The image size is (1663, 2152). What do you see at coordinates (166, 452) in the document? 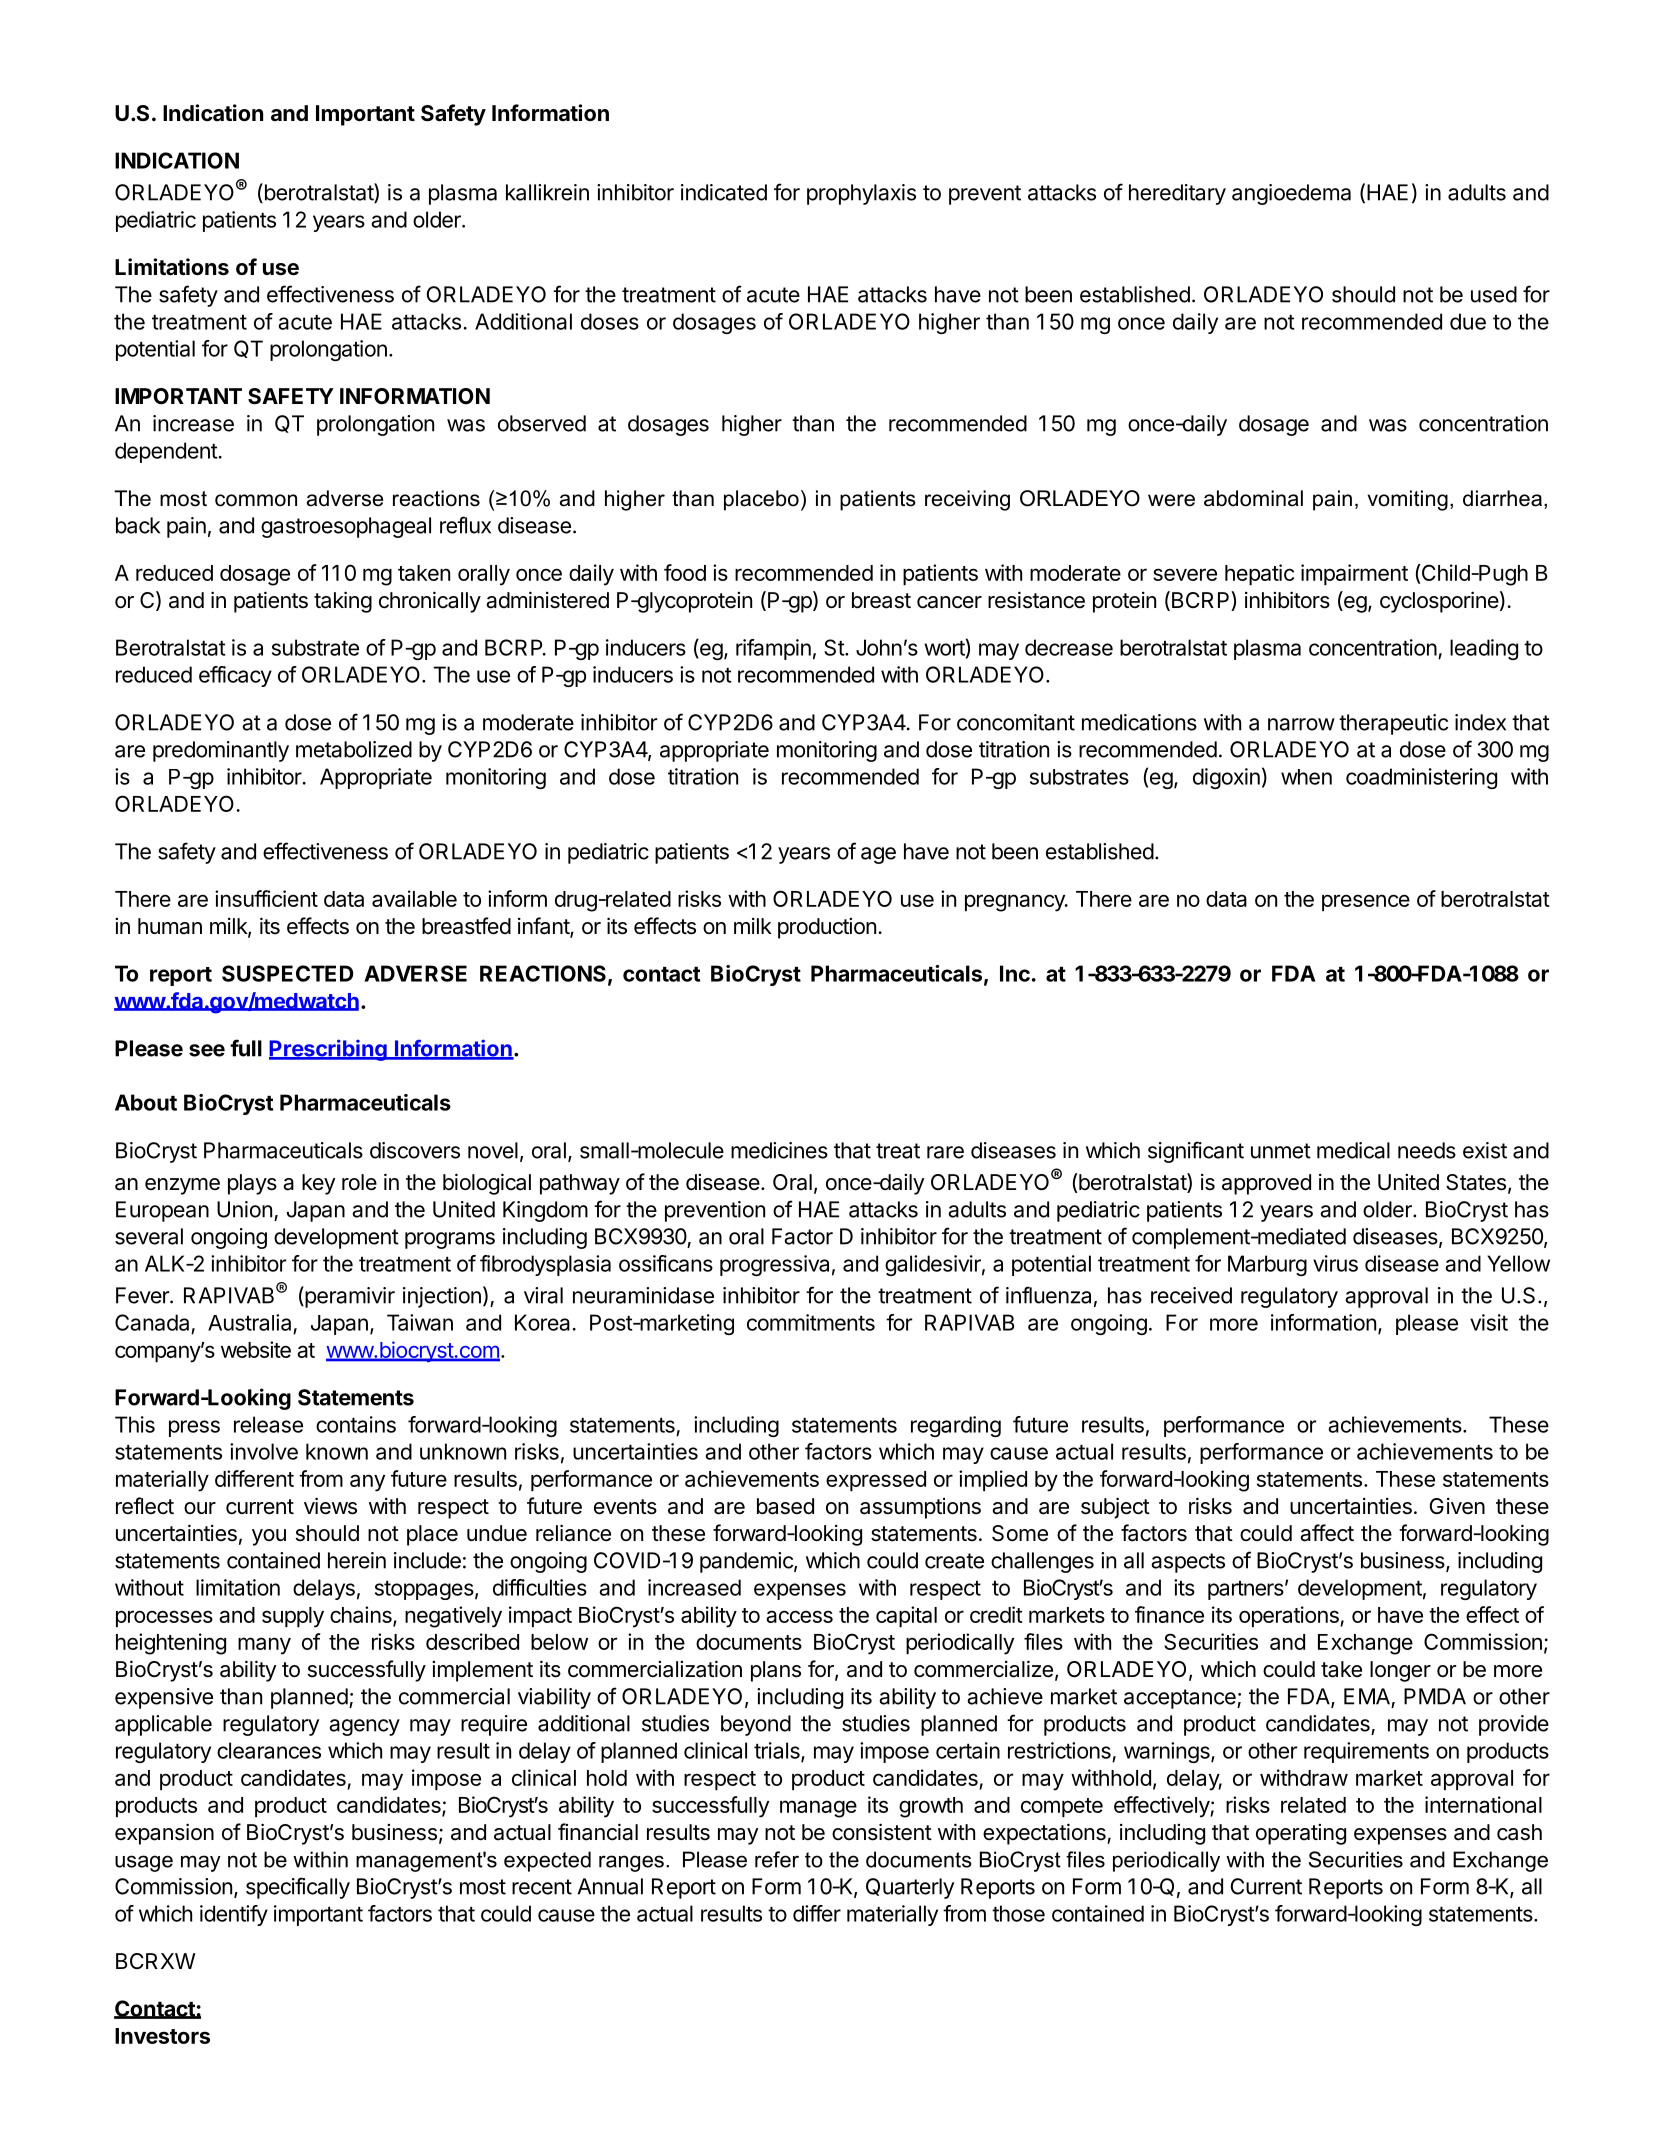
I see `dependent` at bounding box center [166, 452].
